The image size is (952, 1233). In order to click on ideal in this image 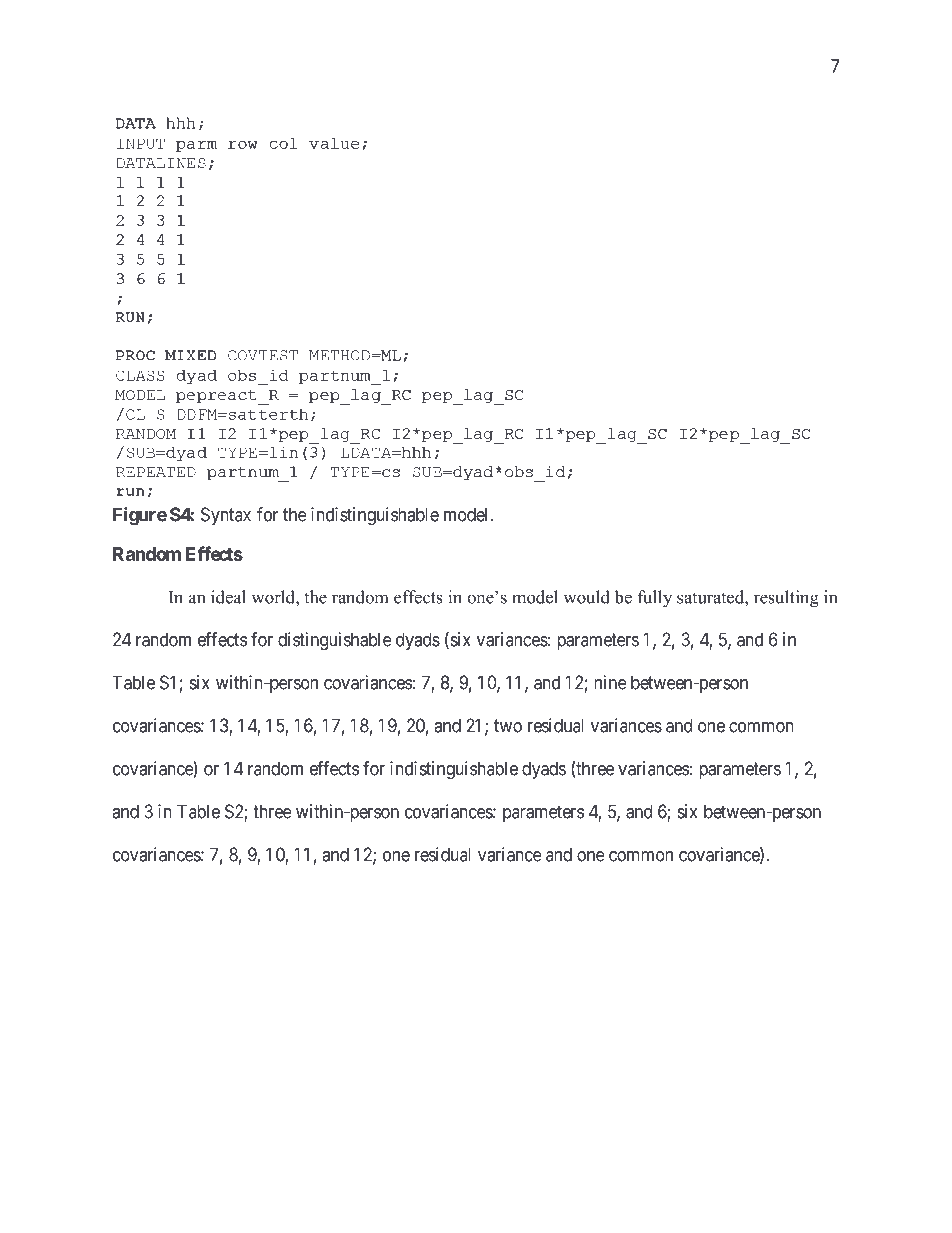, I will do `click(228, 597)`.
